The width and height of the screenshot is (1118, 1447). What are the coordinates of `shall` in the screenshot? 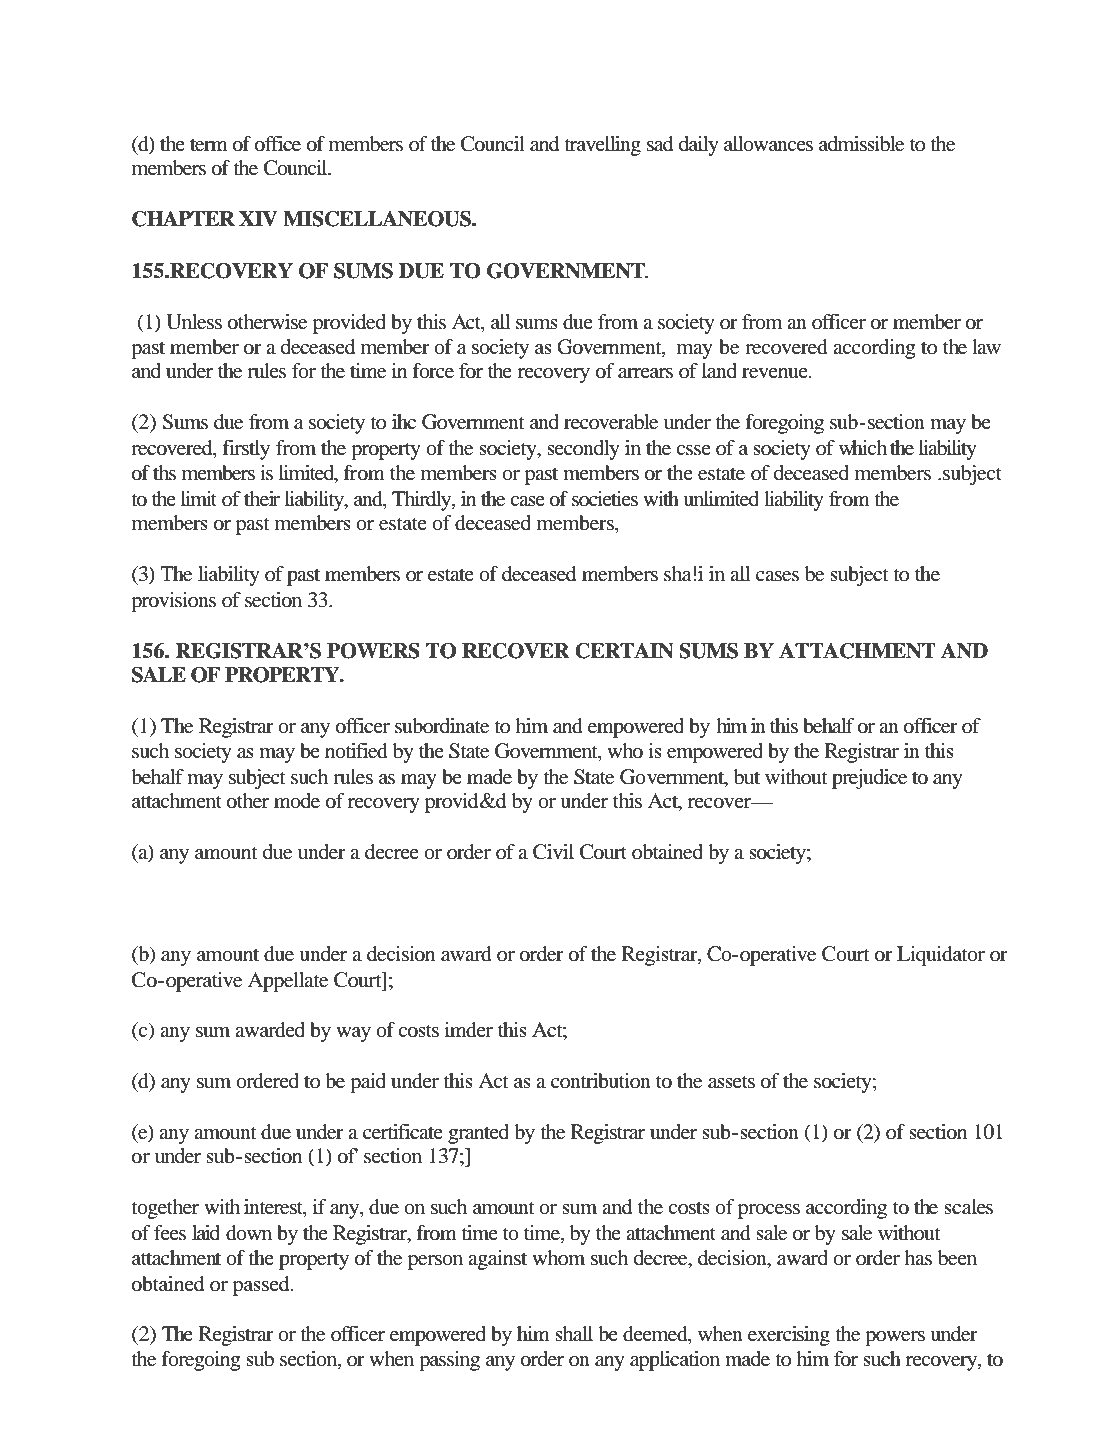 It's located at (574, 1334).
